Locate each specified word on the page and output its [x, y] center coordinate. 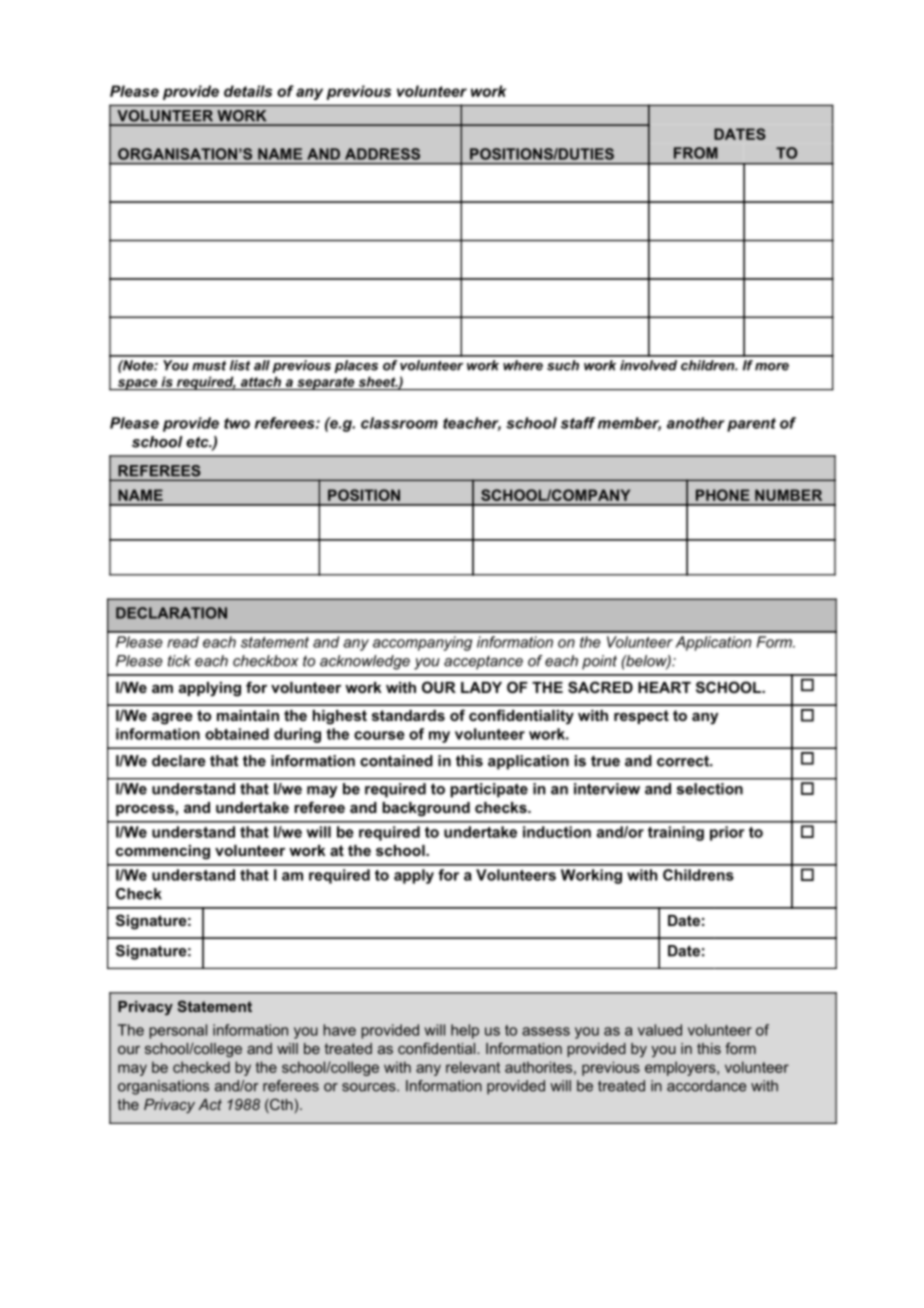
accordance [706, 1086]
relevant [473, 1067]
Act [210, 1104]
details [248, 91]
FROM [696, 153]
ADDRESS [382, 154]
